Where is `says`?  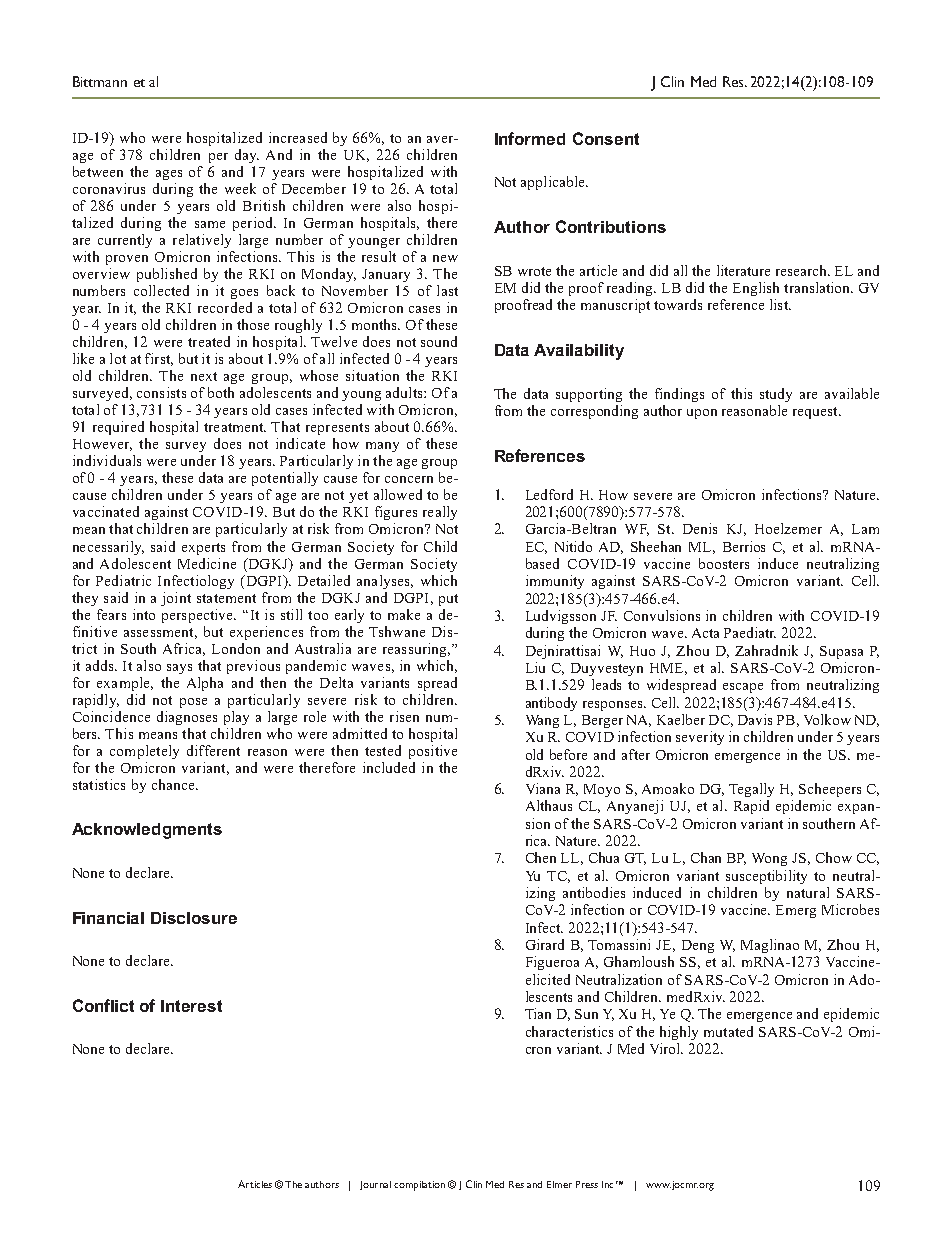 says is located at coordinates (179, 669).
